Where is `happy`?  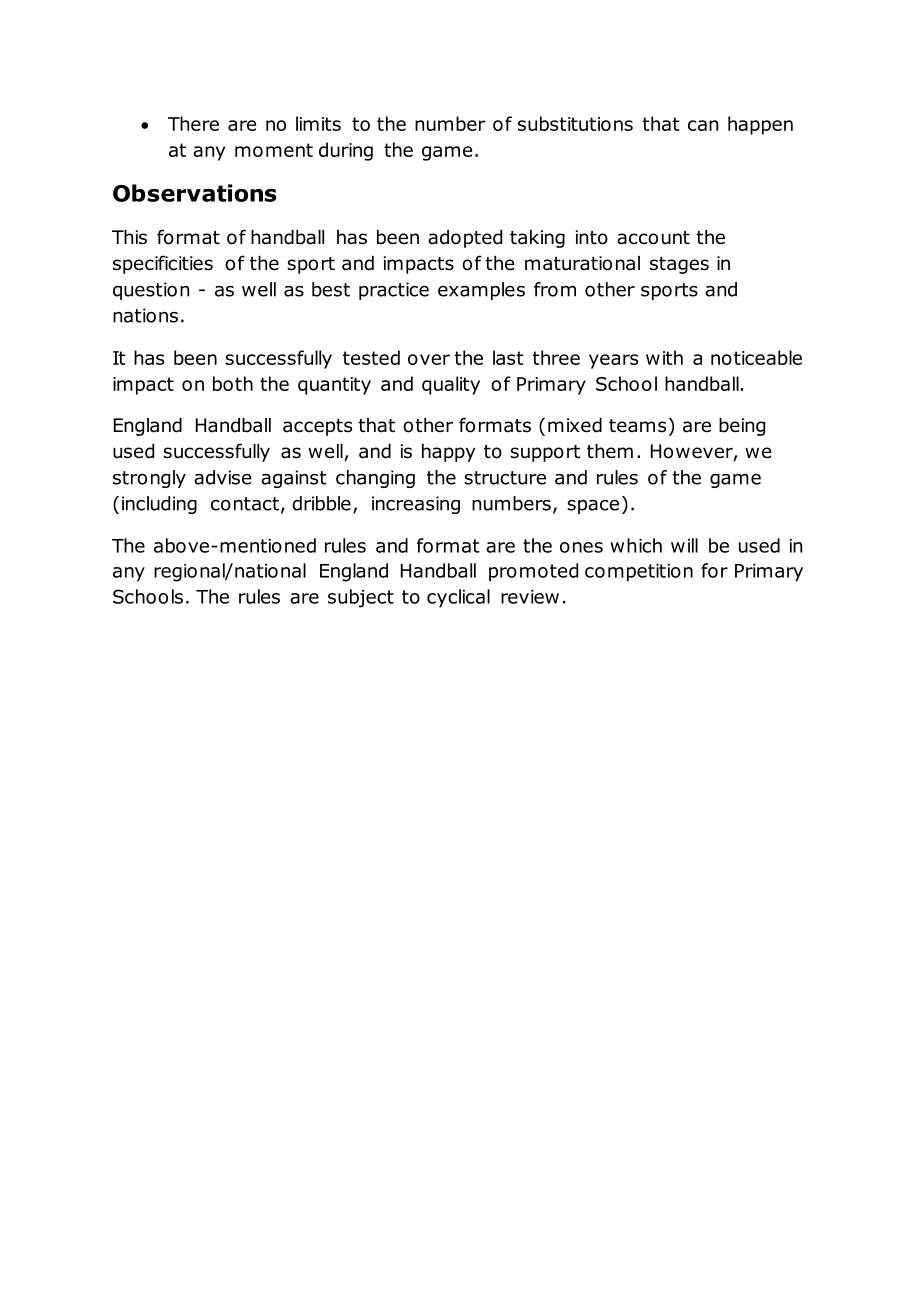 happy is located at coordinates (448, 453).
